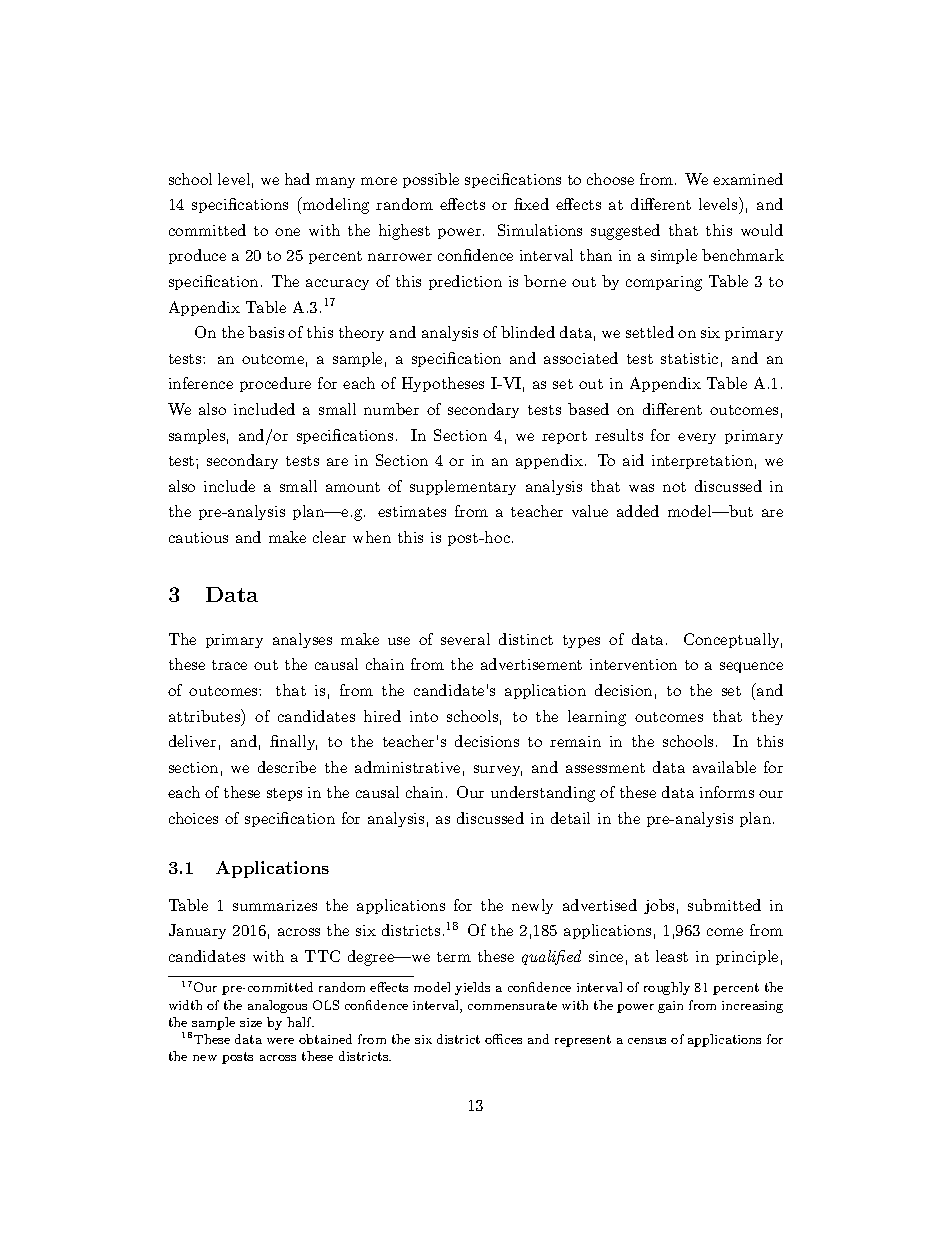 This image has width=952, height=1233. Describe the element at coordinates (302, 640) in the image. I see `analyses` at that location.
